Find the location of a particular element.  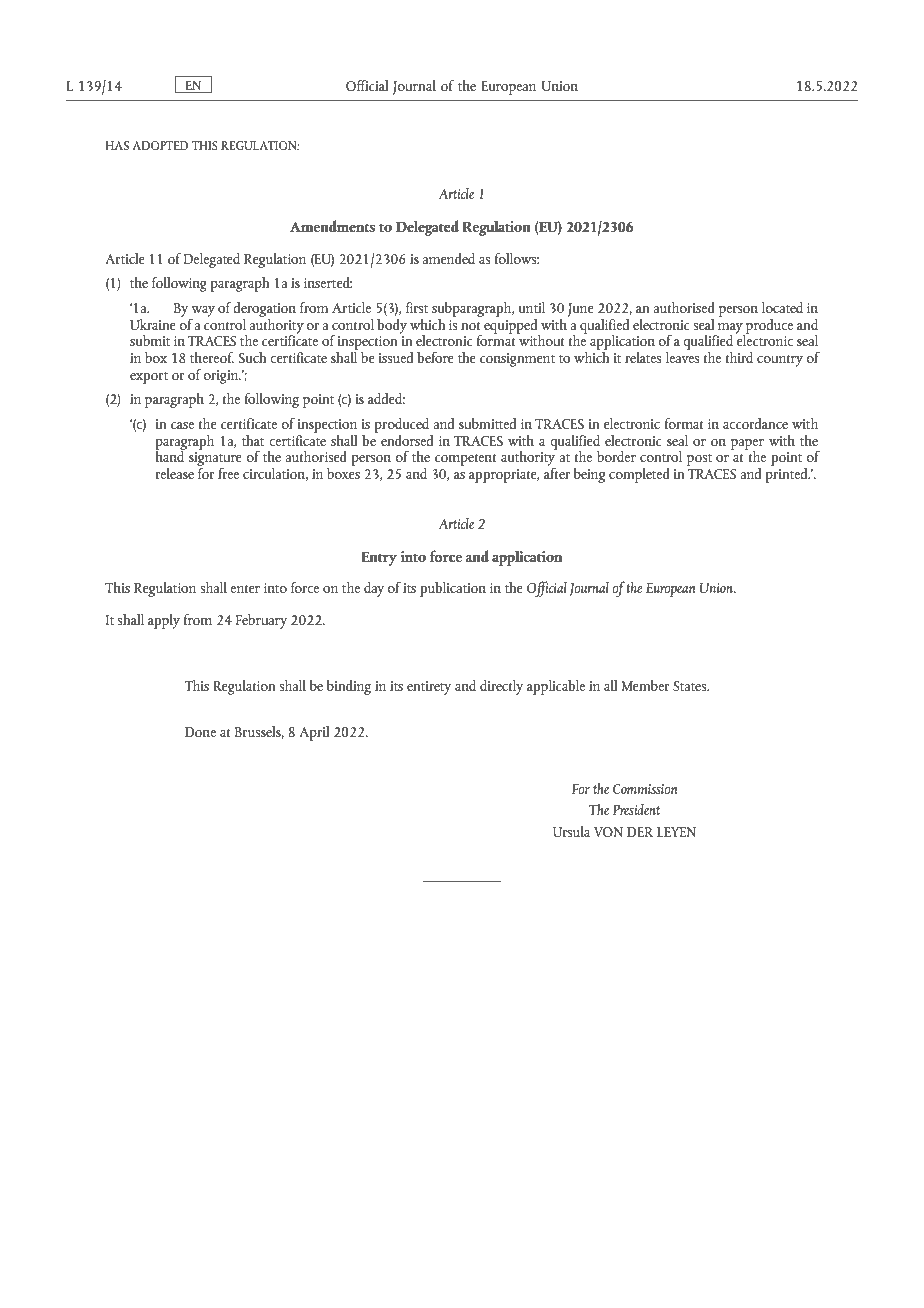

before is located at coordinates (435, 357).
